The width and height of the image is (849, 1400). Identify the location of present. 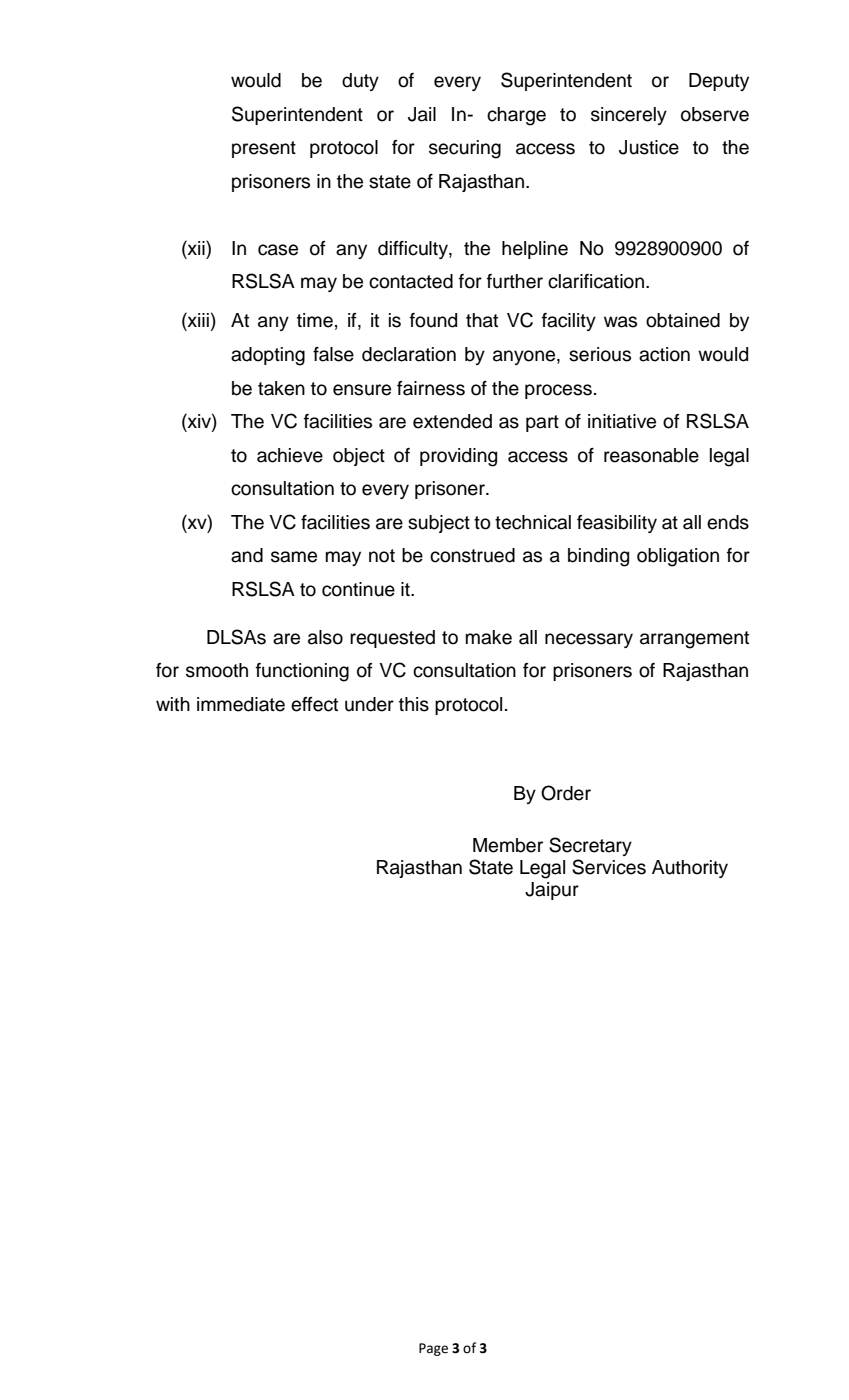
(264, 149).
